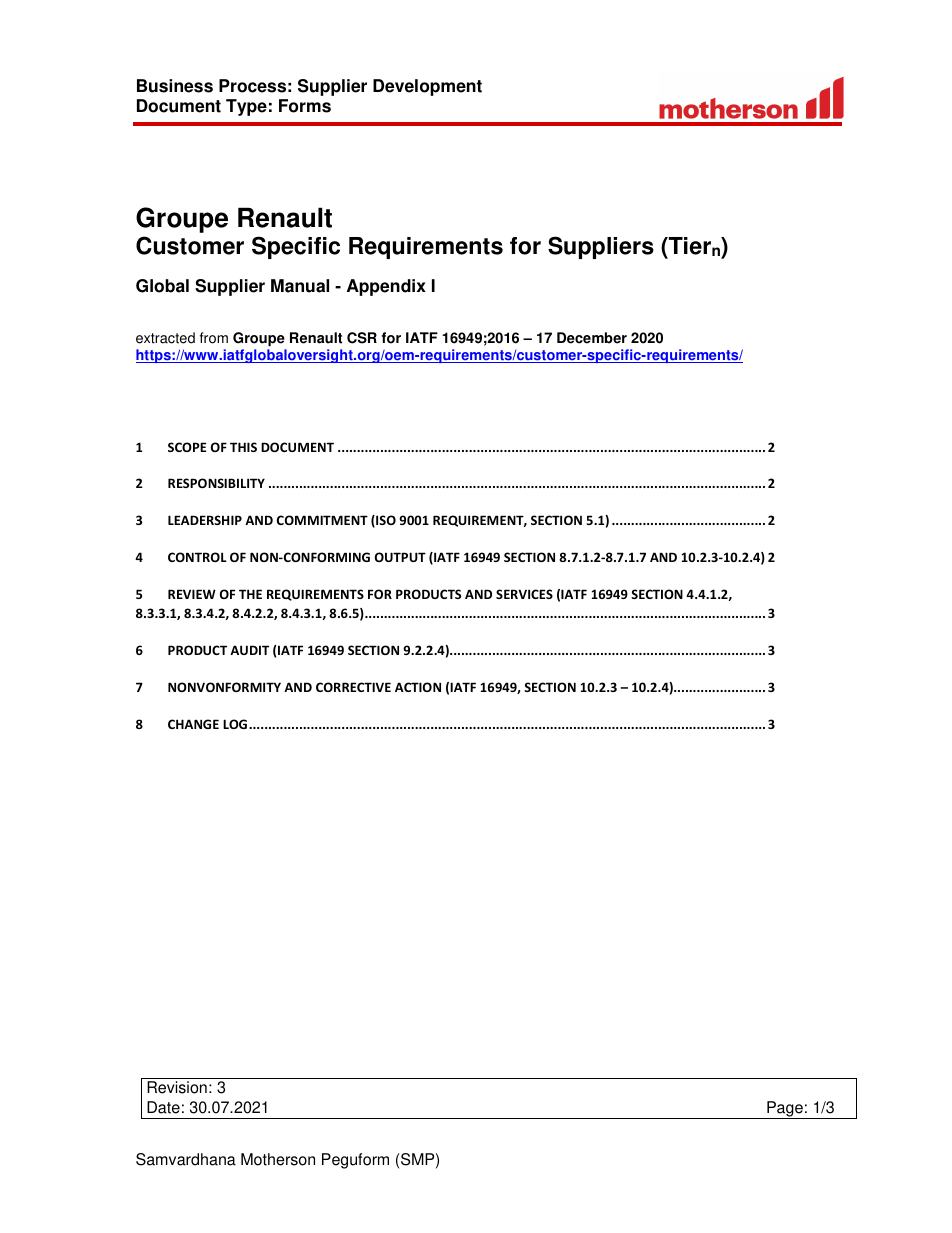  What do you see at coordinates (592, 338) in the document?
I see `December` at bounding box center [592, 338].
